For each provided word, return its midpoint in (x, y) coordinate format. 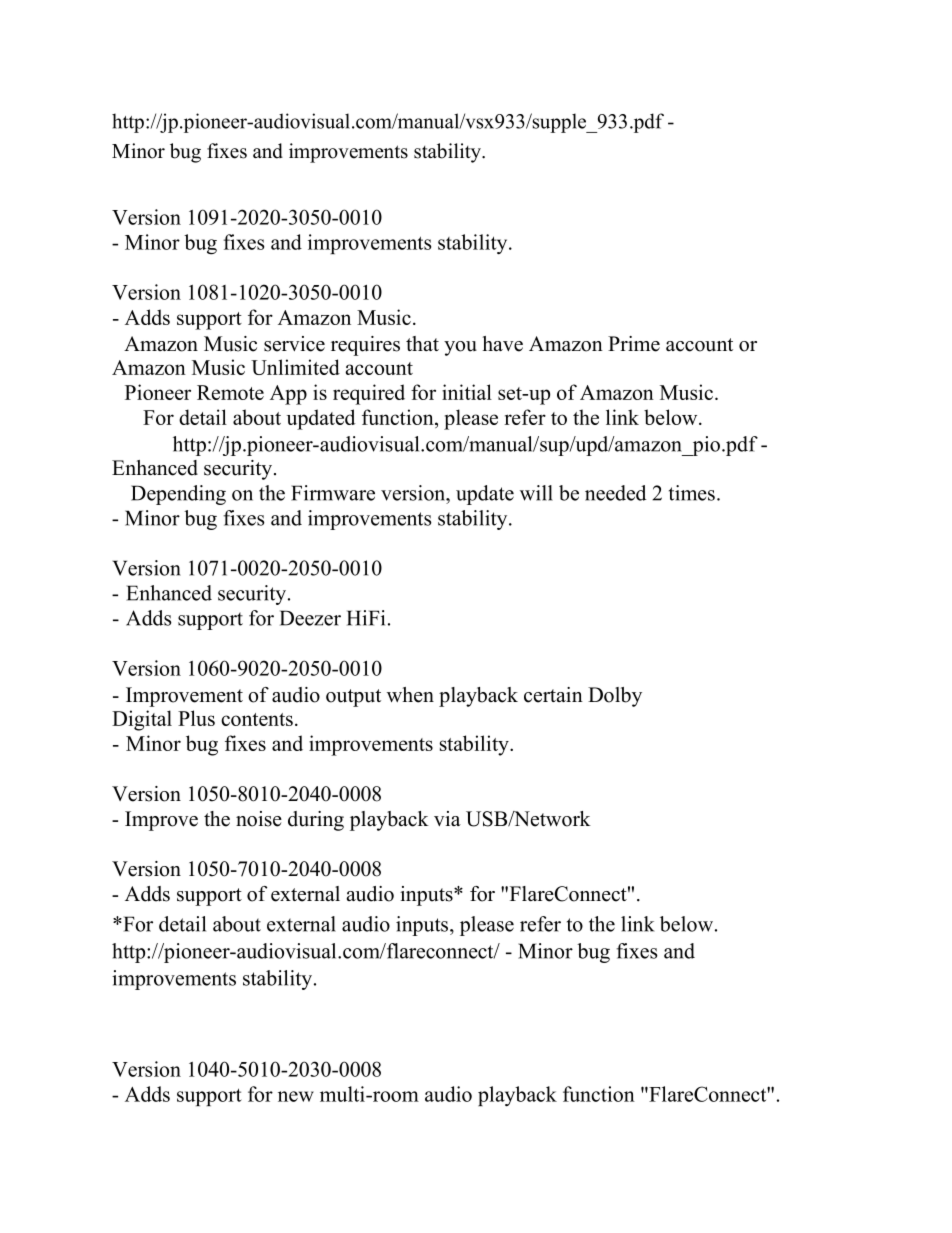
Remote (230, 392)
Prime (634, 344)
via (447, 818)
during (316, 821)
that (422, 343)
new (296, 1096)
